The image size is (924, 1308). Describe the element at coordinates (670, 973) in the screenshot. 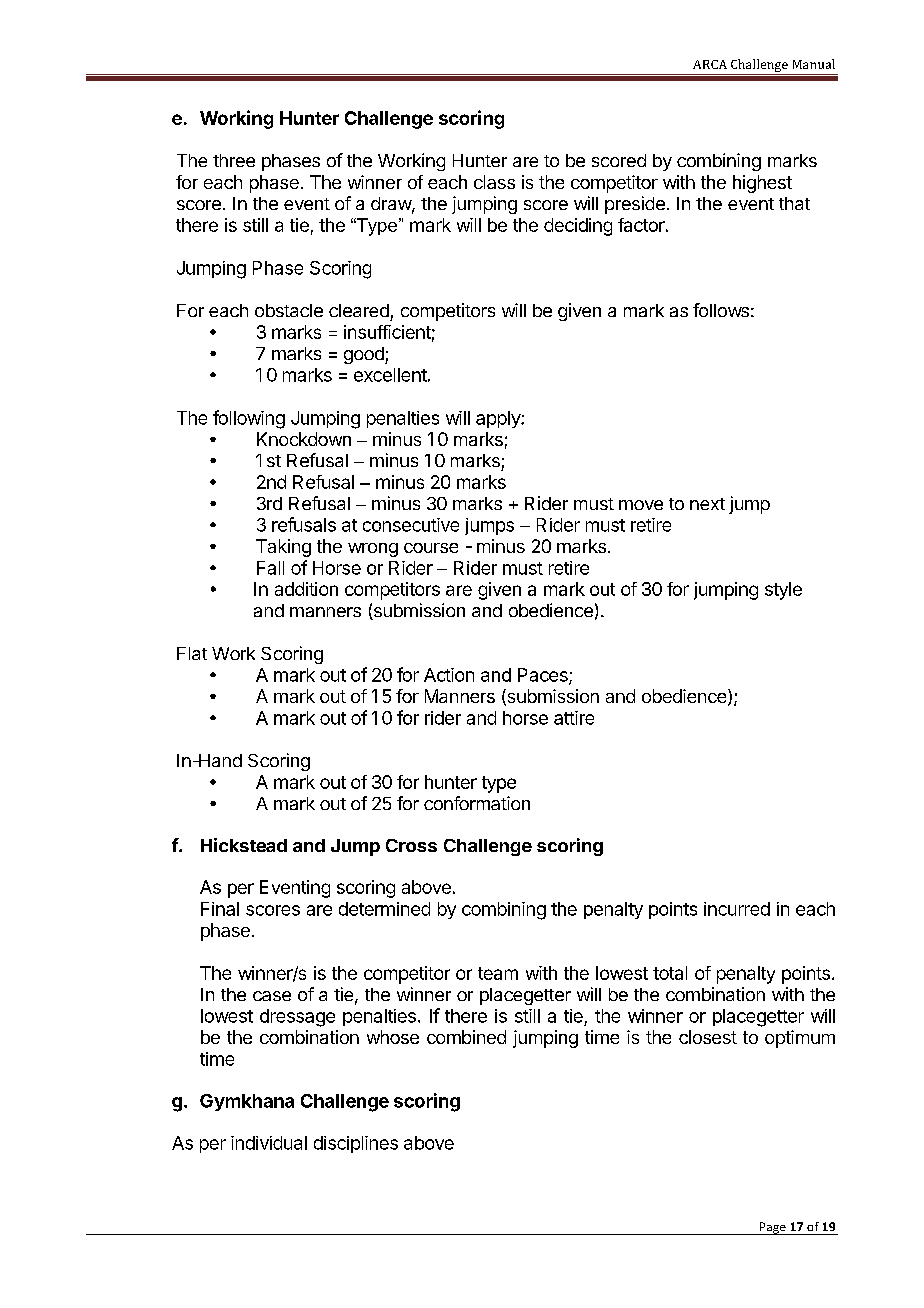

I see `total` at that location.
